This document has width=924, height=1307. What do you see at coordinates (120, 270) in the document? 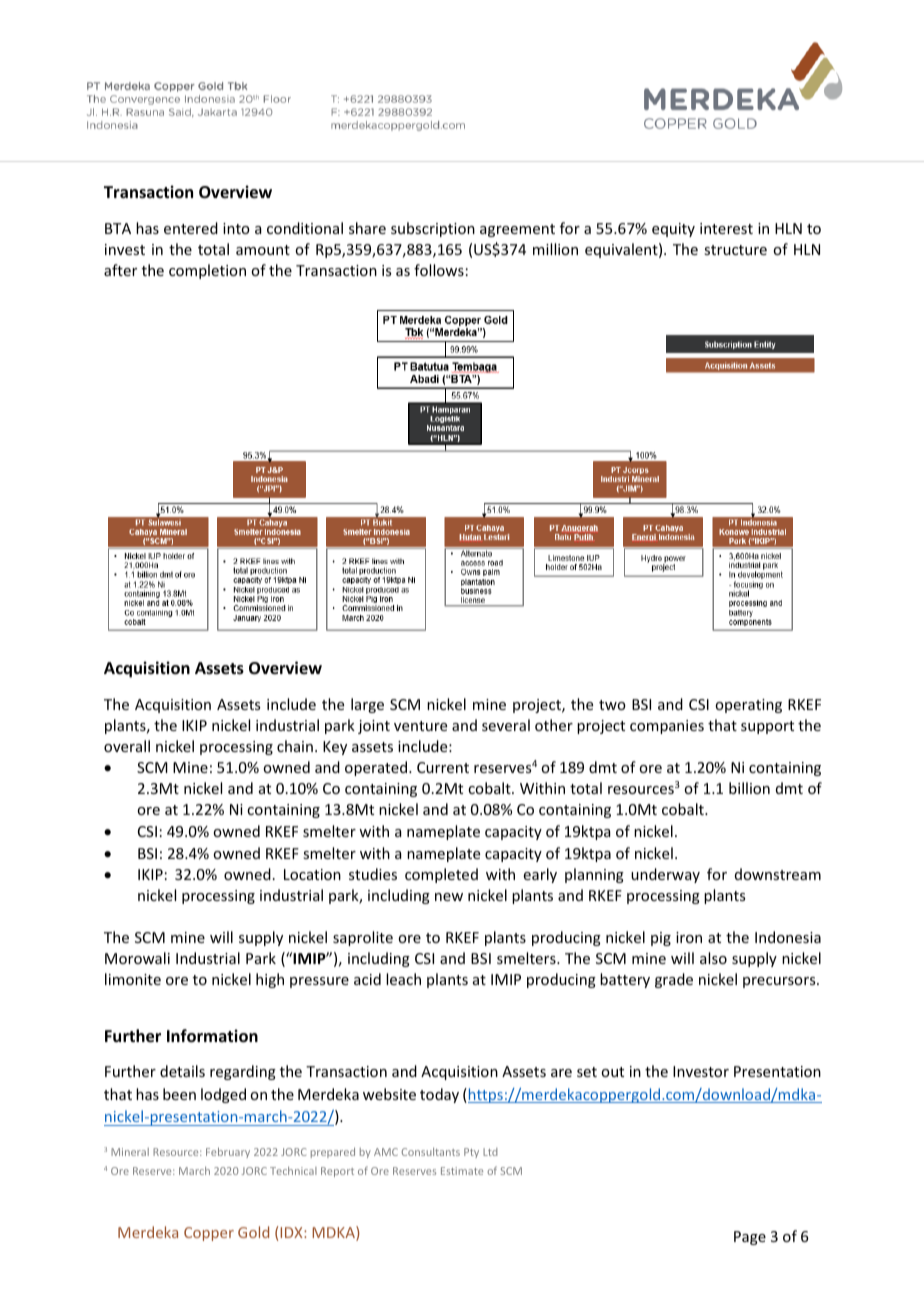
I see `after` at bounding box center [120, 270].
